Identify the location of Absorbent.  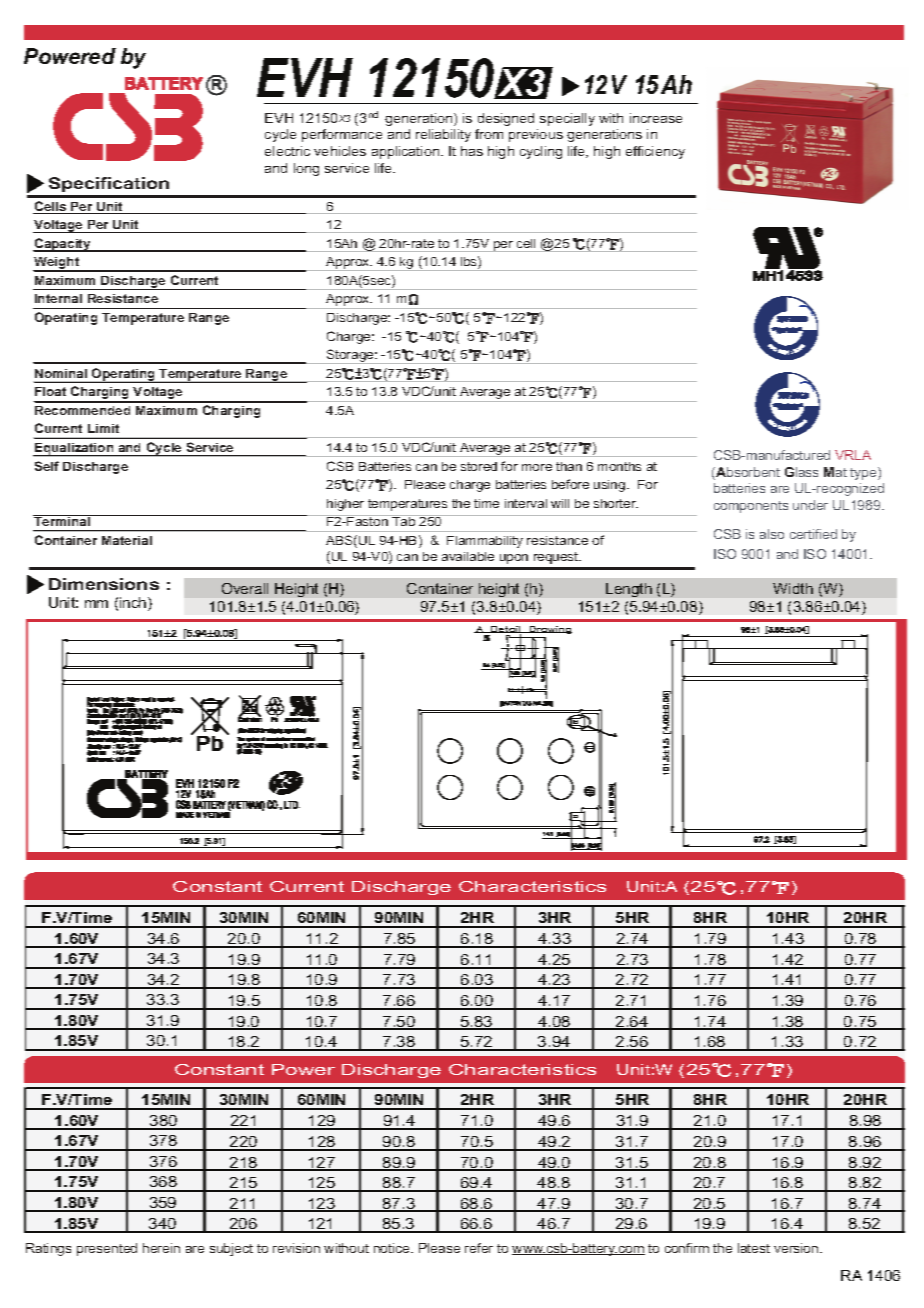
(747, 473).
